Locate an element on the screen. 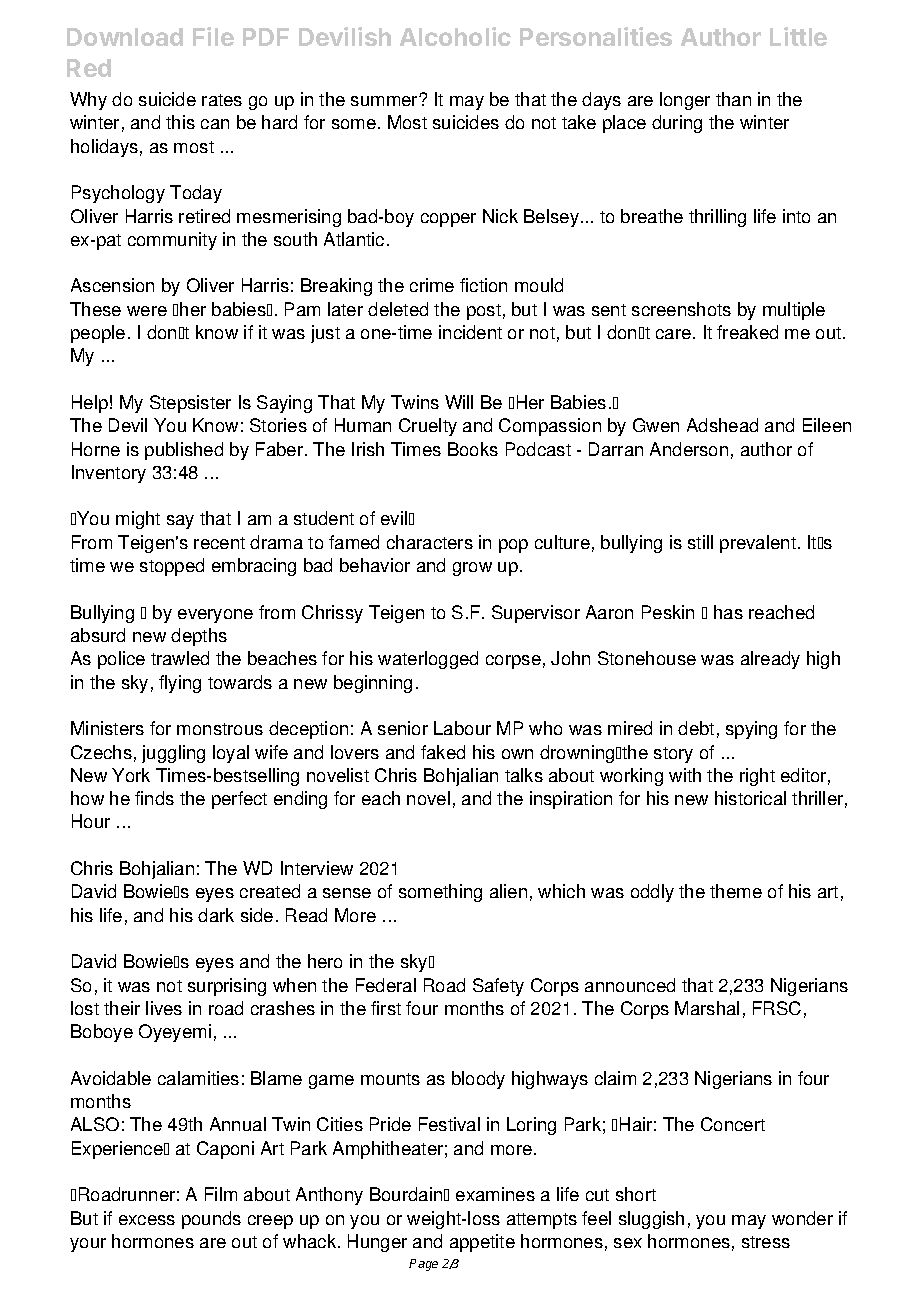  rates is located at coordinates (222, 100).
